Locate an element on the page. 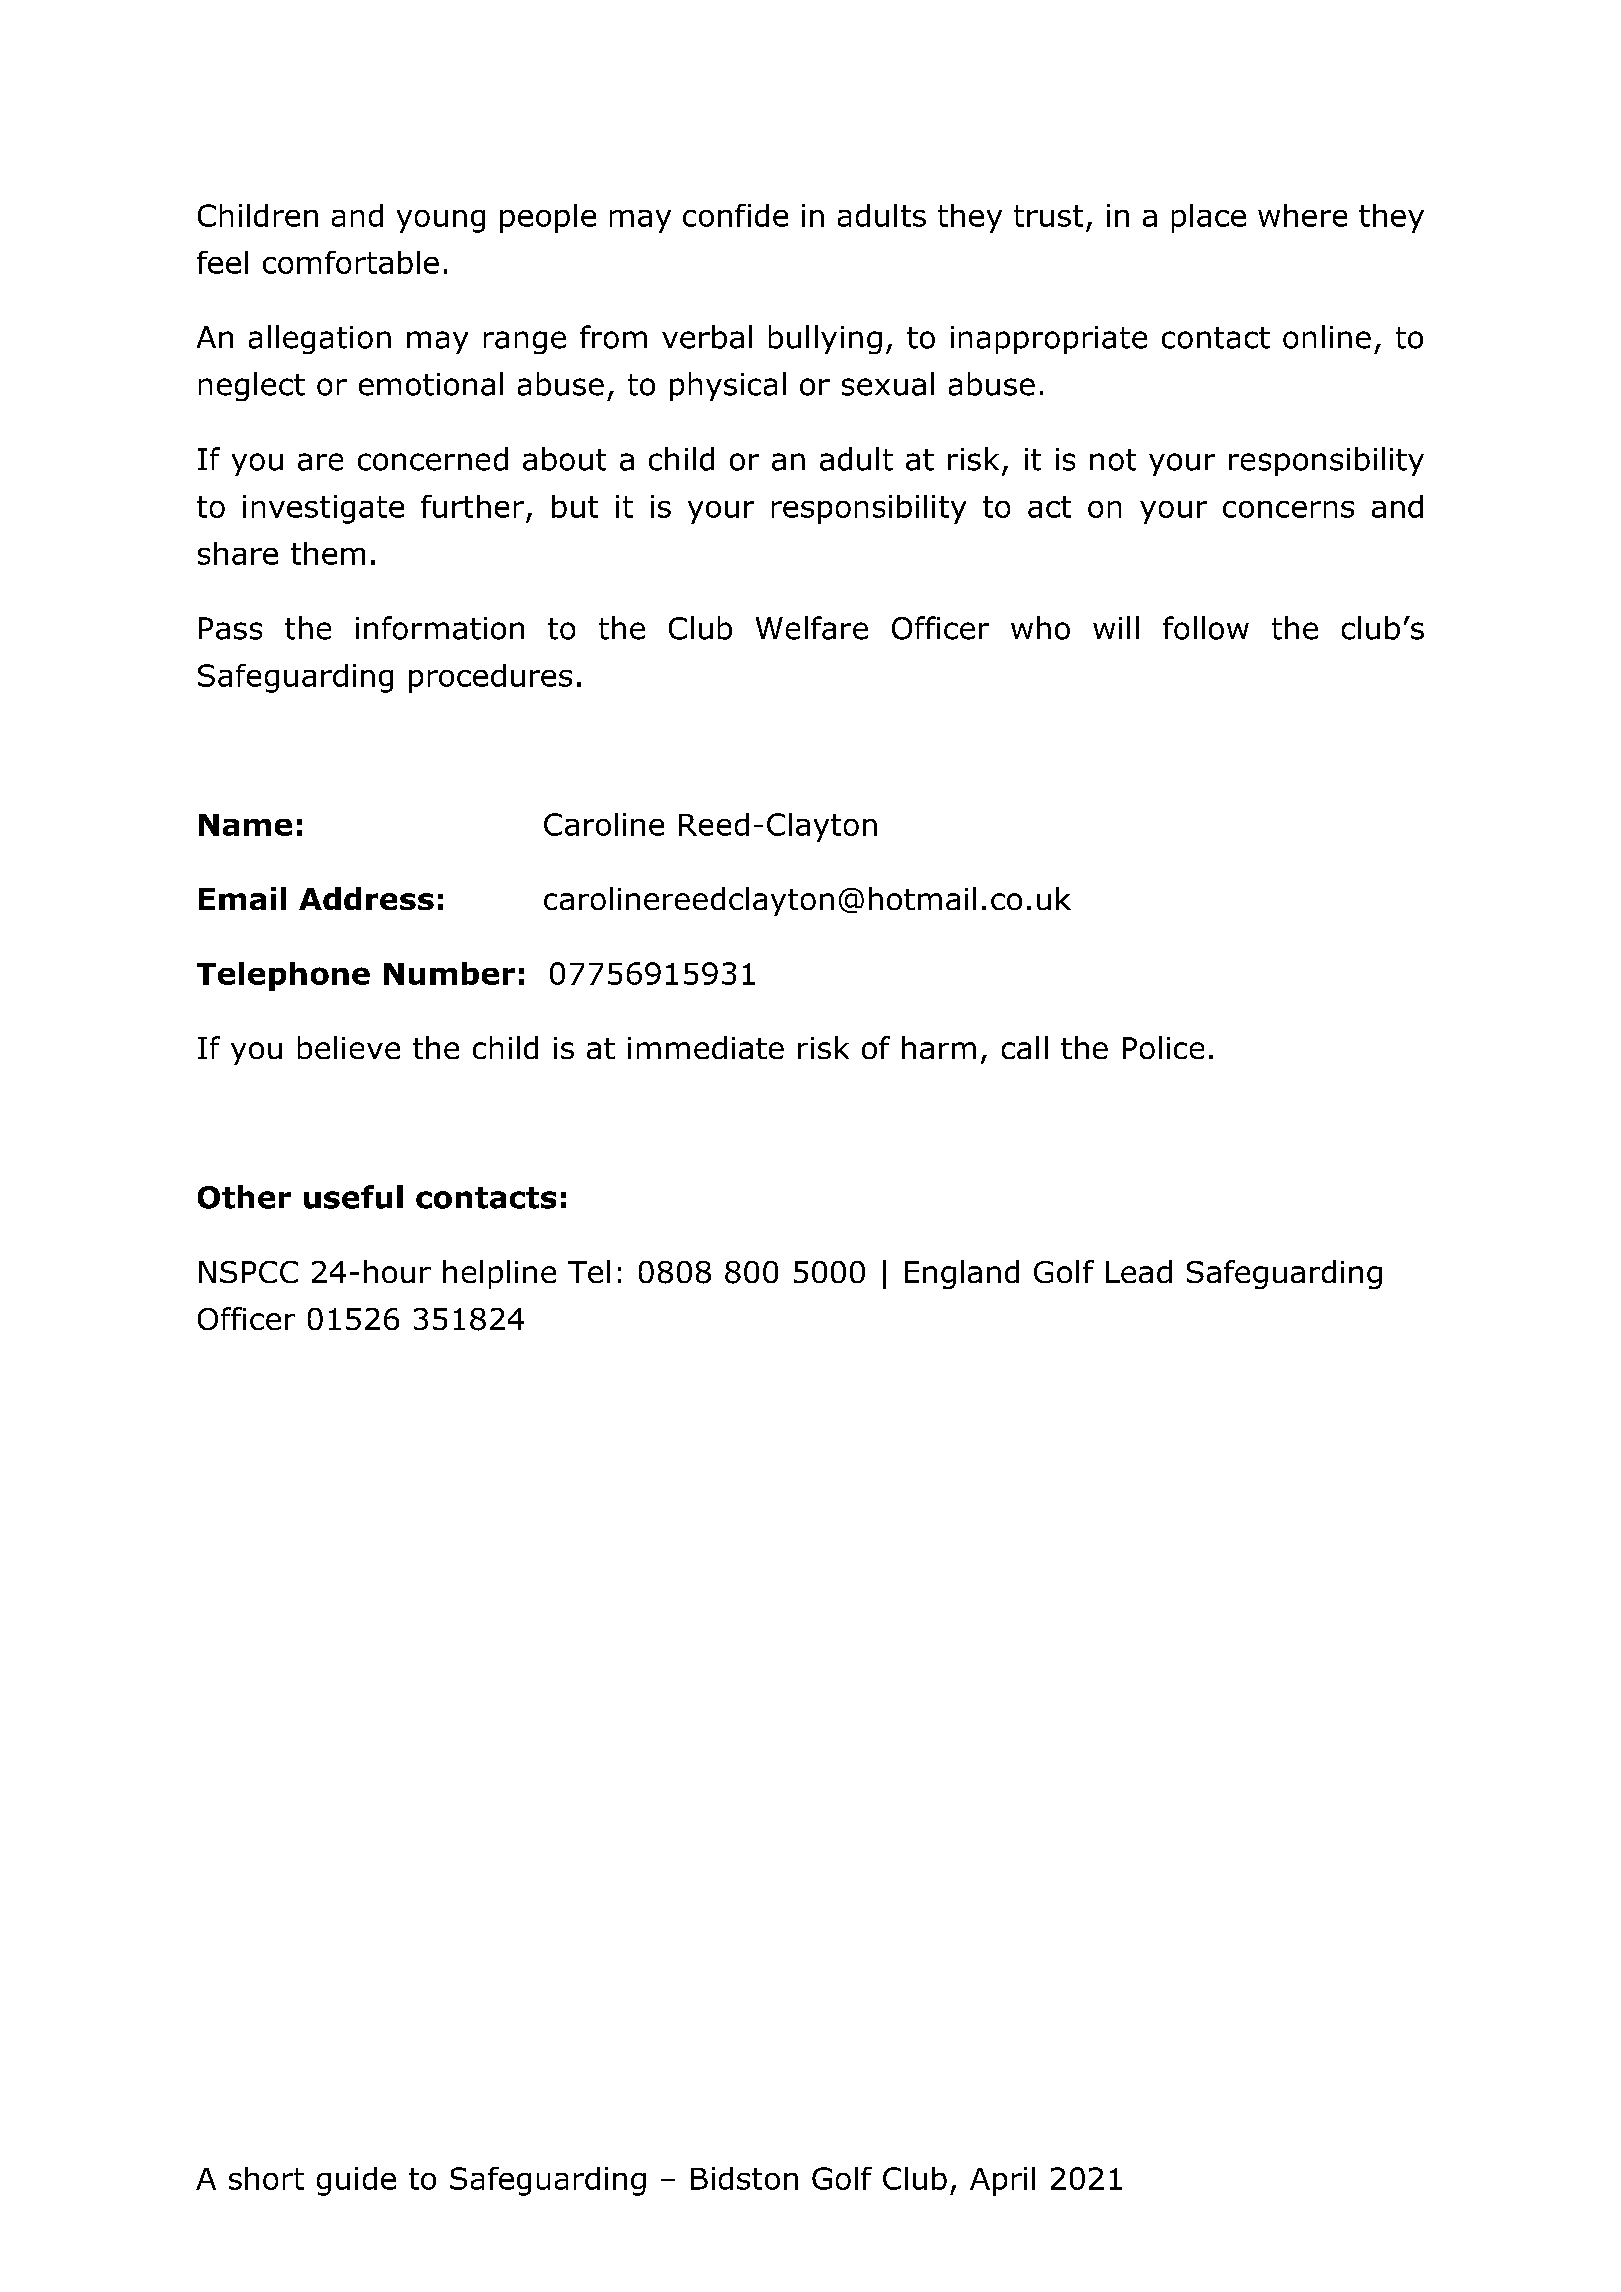  April is located at coordinates (1002, 2181).
